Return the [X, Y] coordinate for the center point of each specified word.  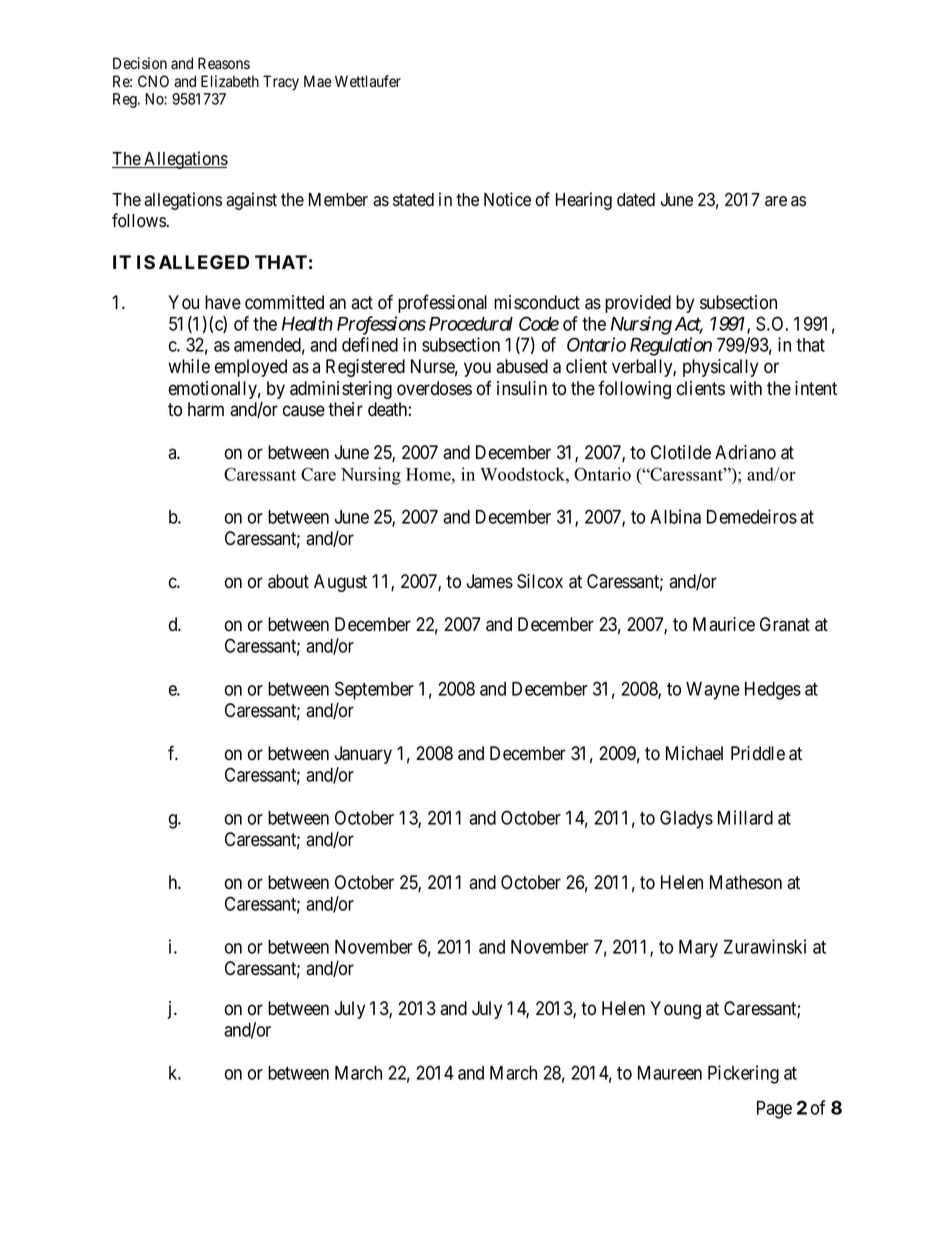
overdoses [434, 388]
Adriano [745, 452]
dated [636, 200]
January [363, 755]
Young [675, 1010]
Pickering [743, 1074]
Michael [694, 753]
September [374, 690]
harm [206, 409]
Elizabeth [230, 81]
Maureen [670, 1073]
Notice [507, 199]
